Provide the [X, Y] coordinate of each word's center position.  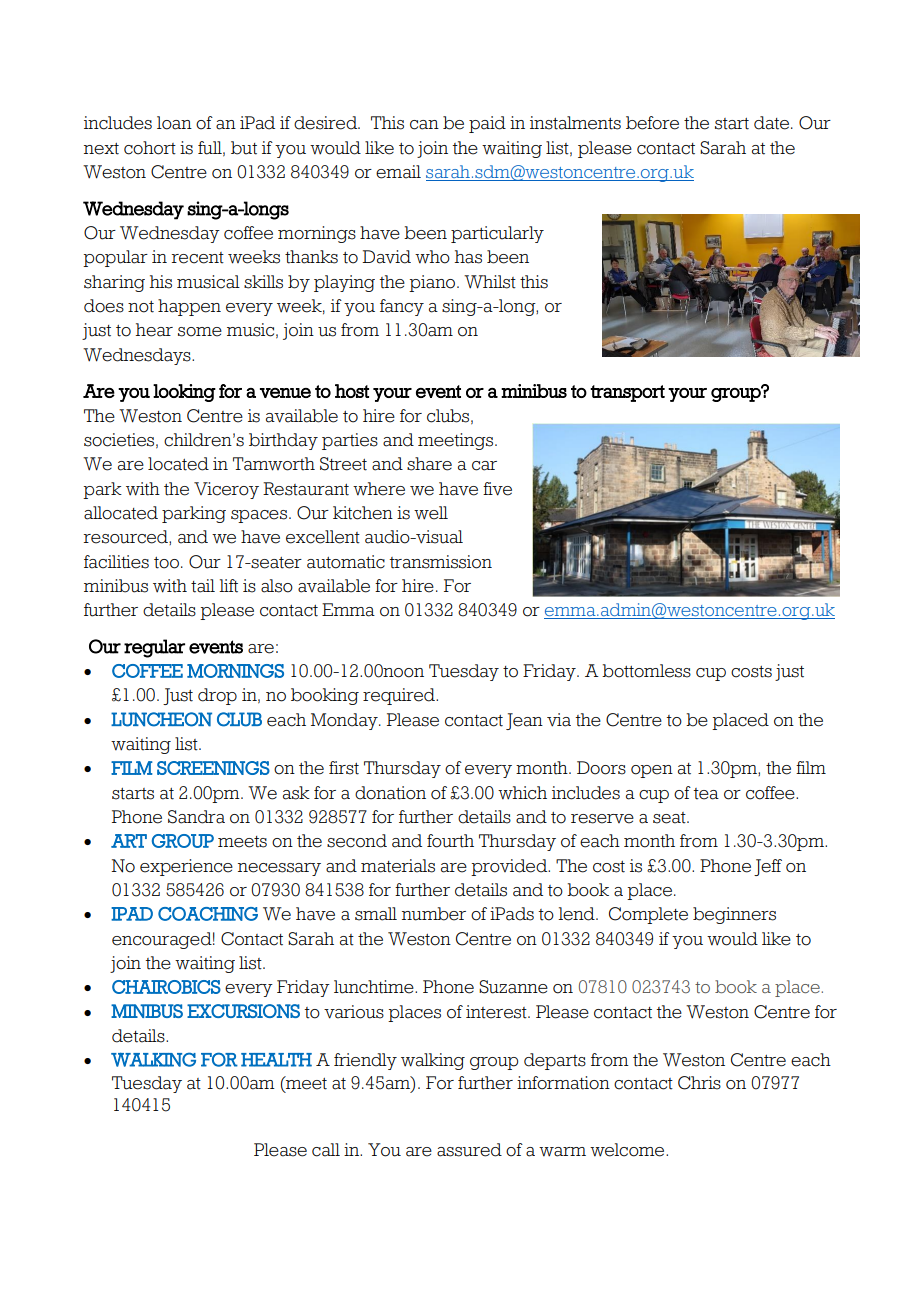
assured [469, 1150]
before [652, 123]
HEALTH [276, 1060]
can [424, 125]
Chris [699, 1083]
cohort [150, 148]
